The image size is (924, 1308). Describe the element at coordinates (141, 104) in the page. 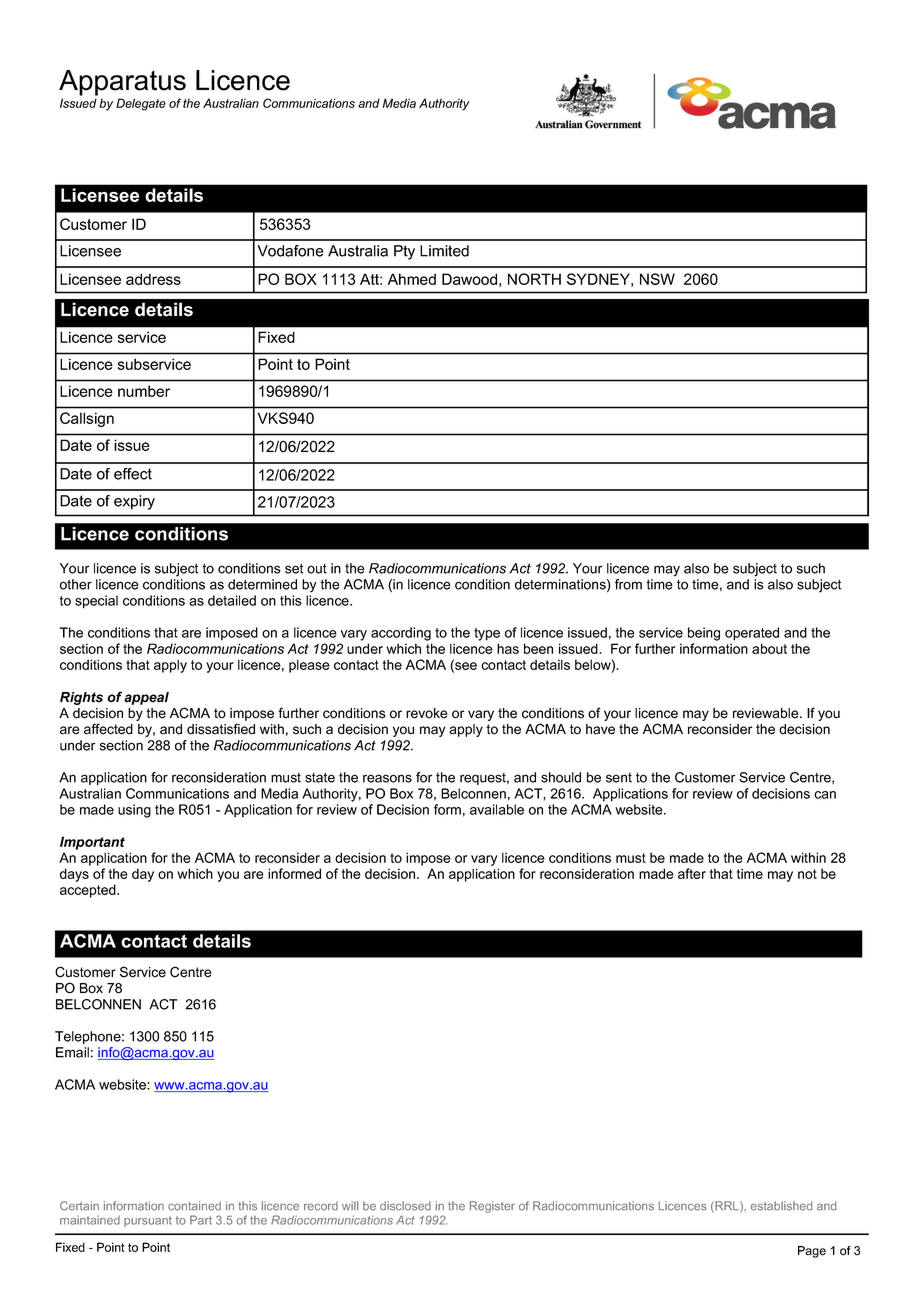

I see `Delegate` at that location.
